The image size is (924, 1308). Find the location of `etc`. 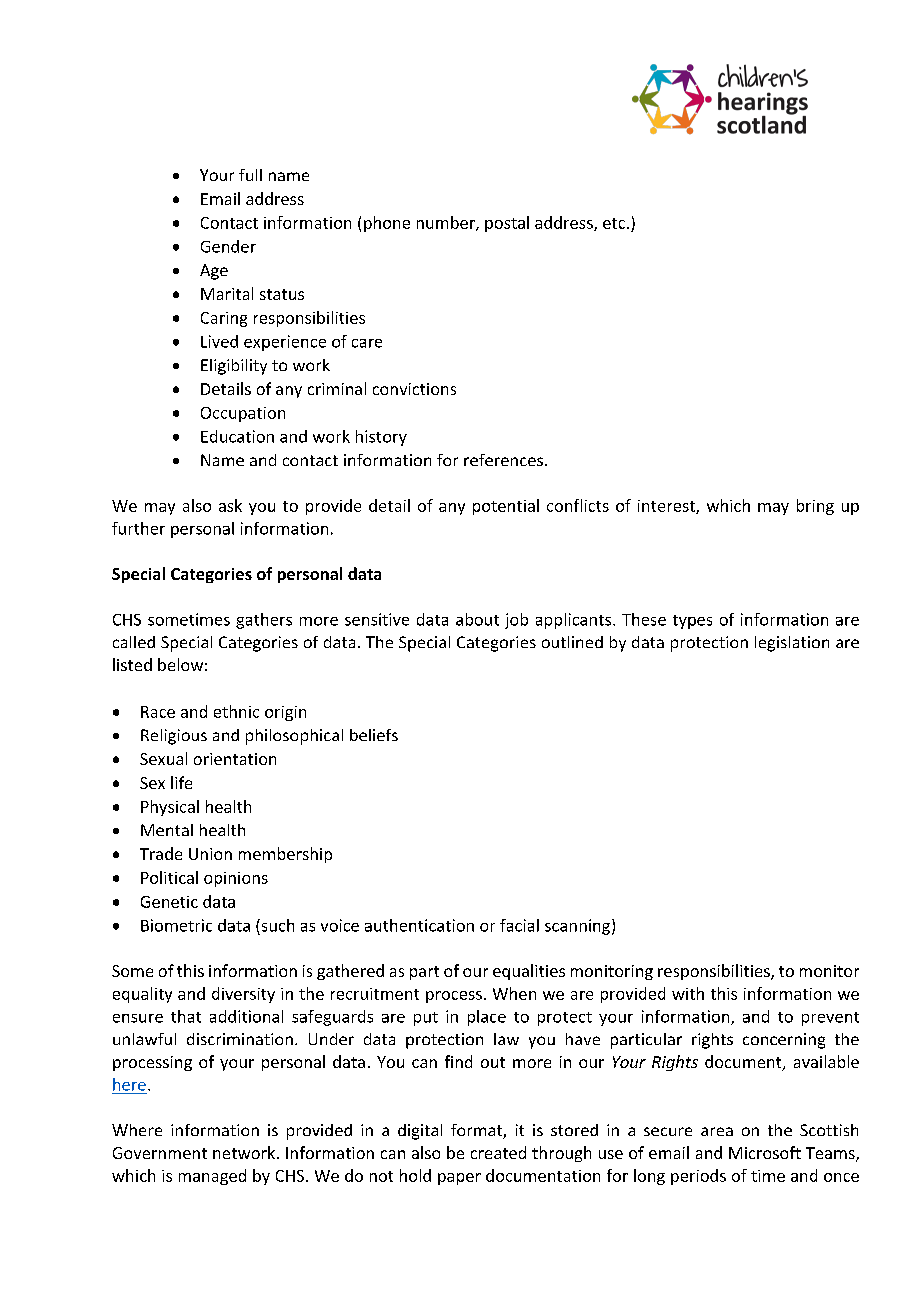

etc is located at coordinates (615, 223).
